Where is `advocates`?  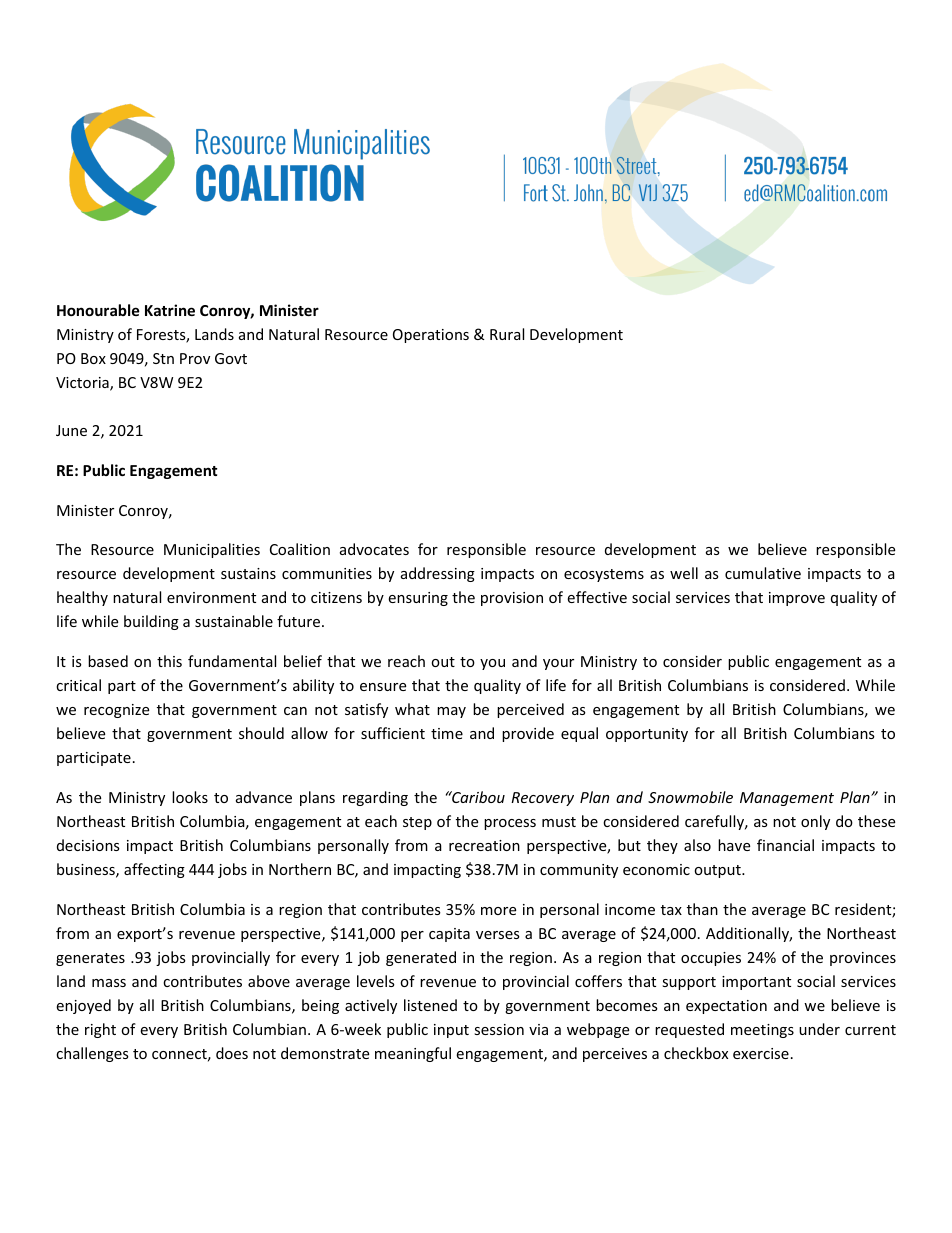
advocates is located at coordinates (374, 549).
